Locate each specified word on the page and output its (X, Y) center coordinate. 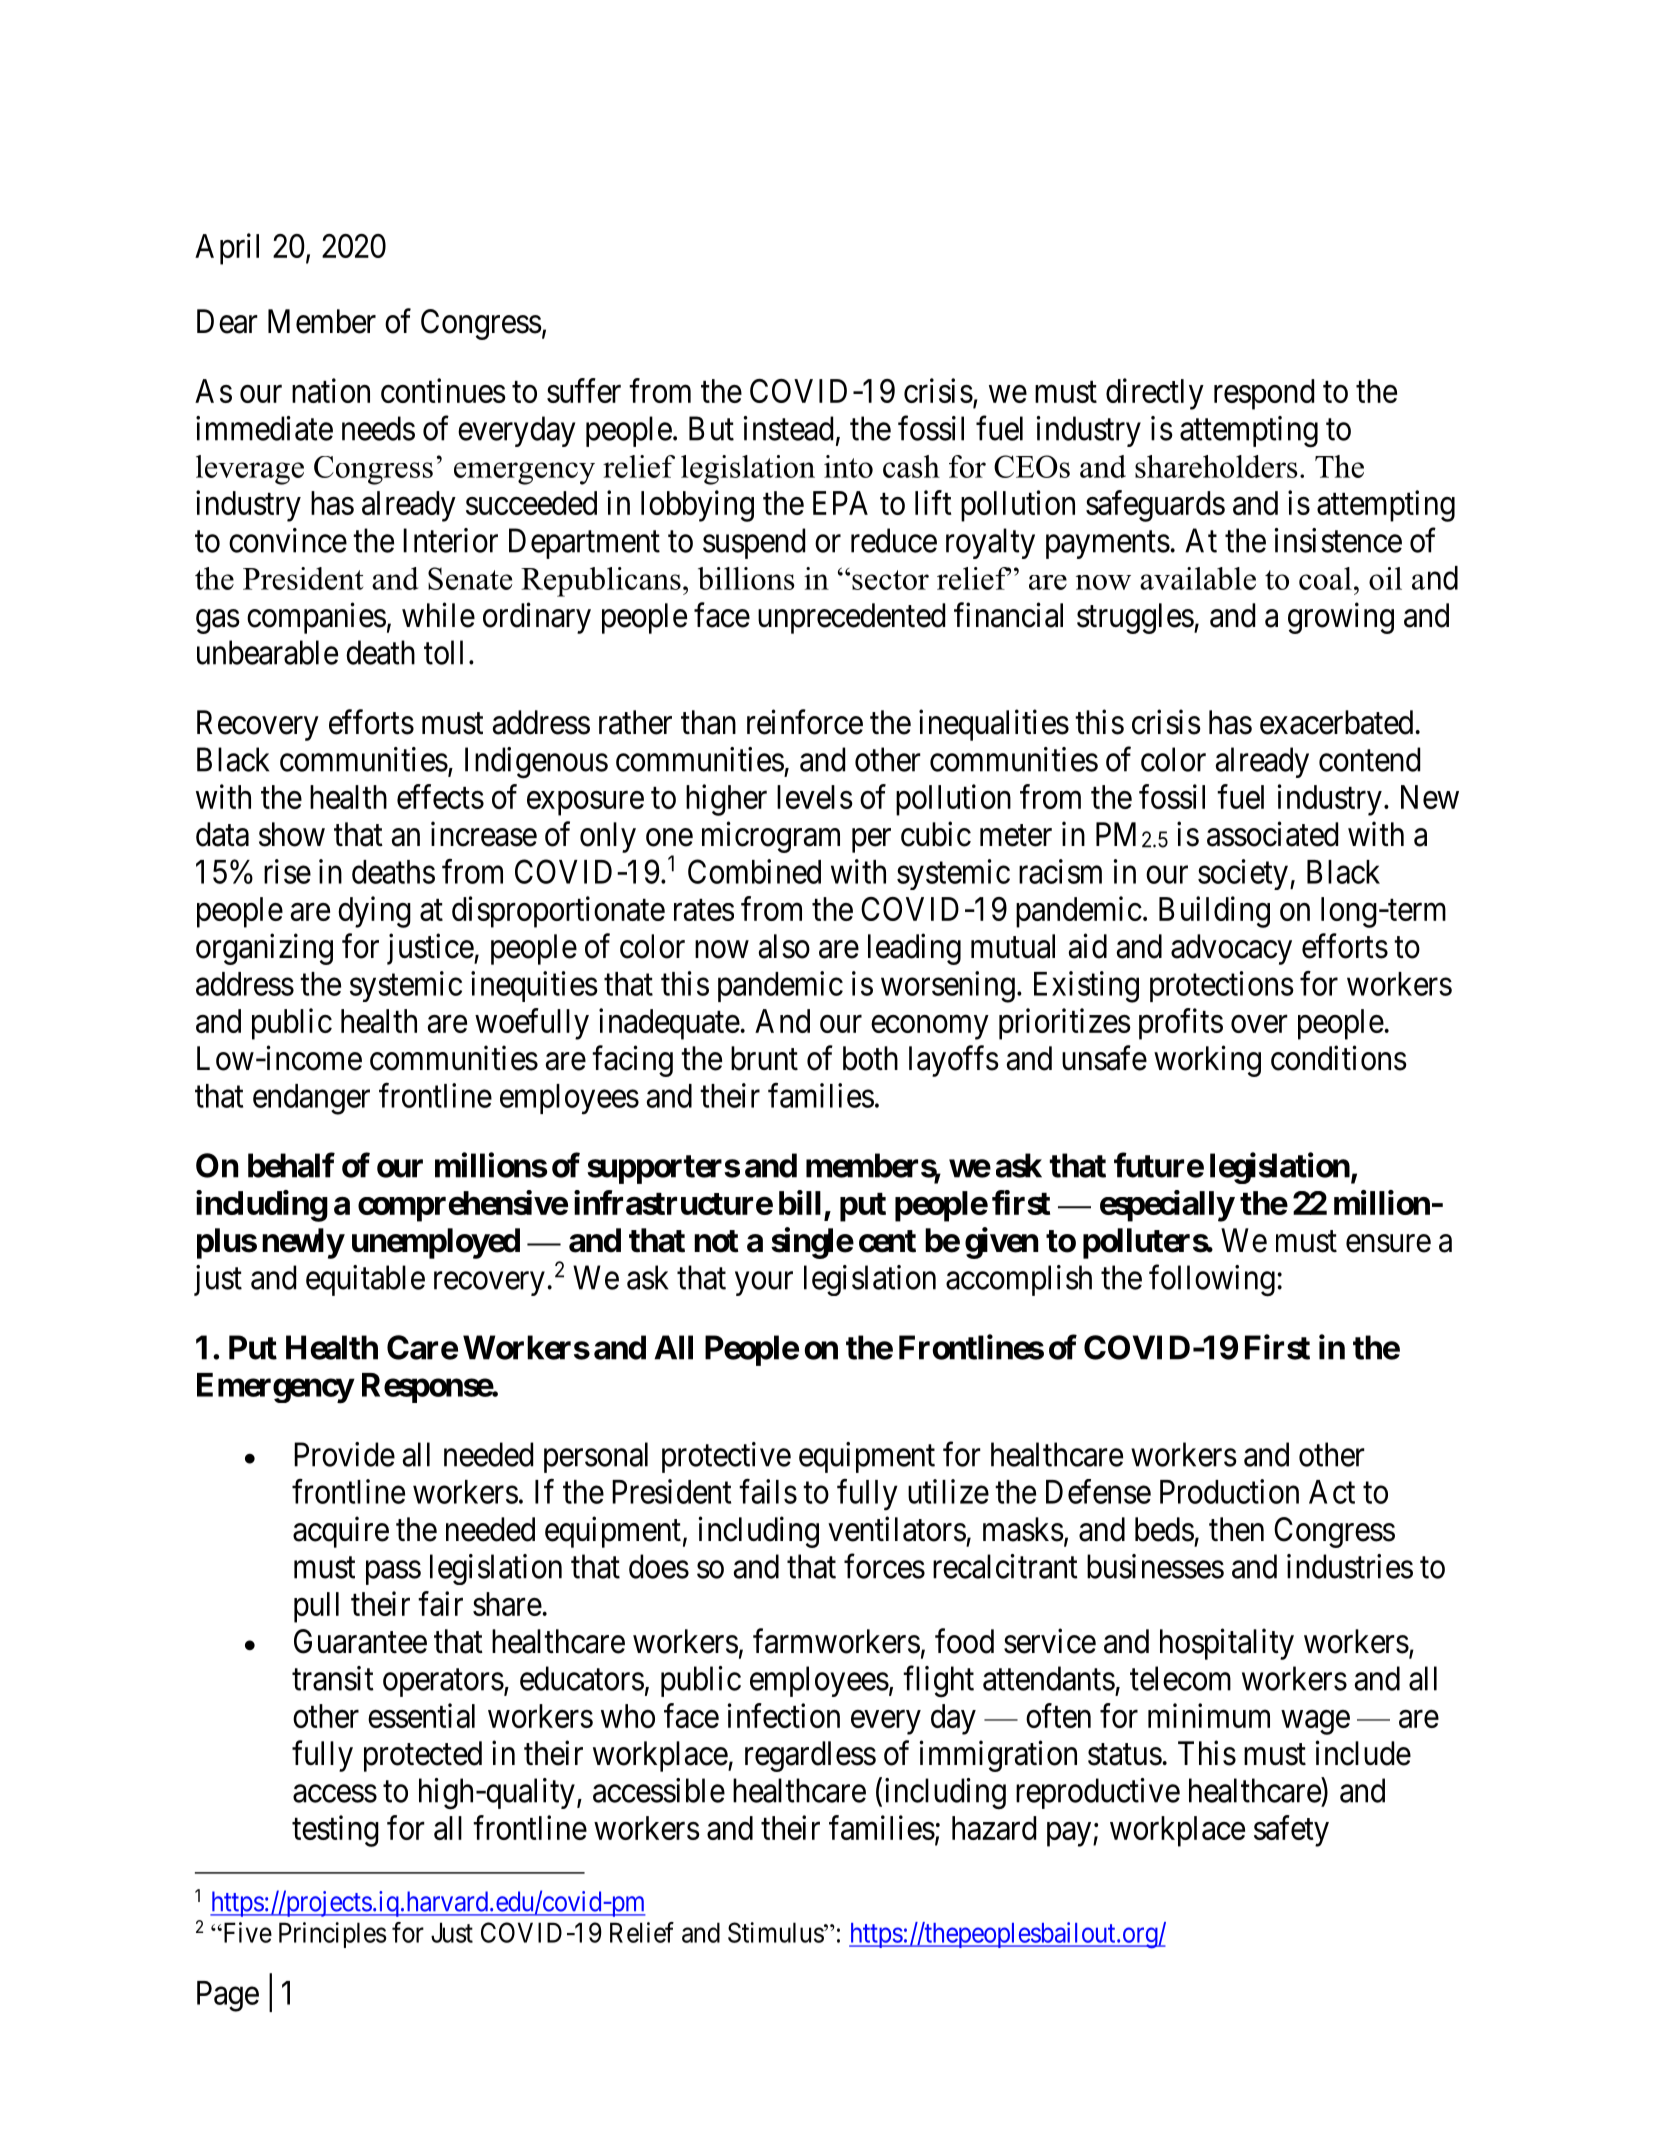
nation (331, 390)
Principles (333, 1935)
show (292, 834)
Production (1229, 1491)
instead (788, 428)
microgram (771, 837)
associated (1272, 834)
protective (726, 1457)
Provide (344, 1454)
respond (1264, 394)
